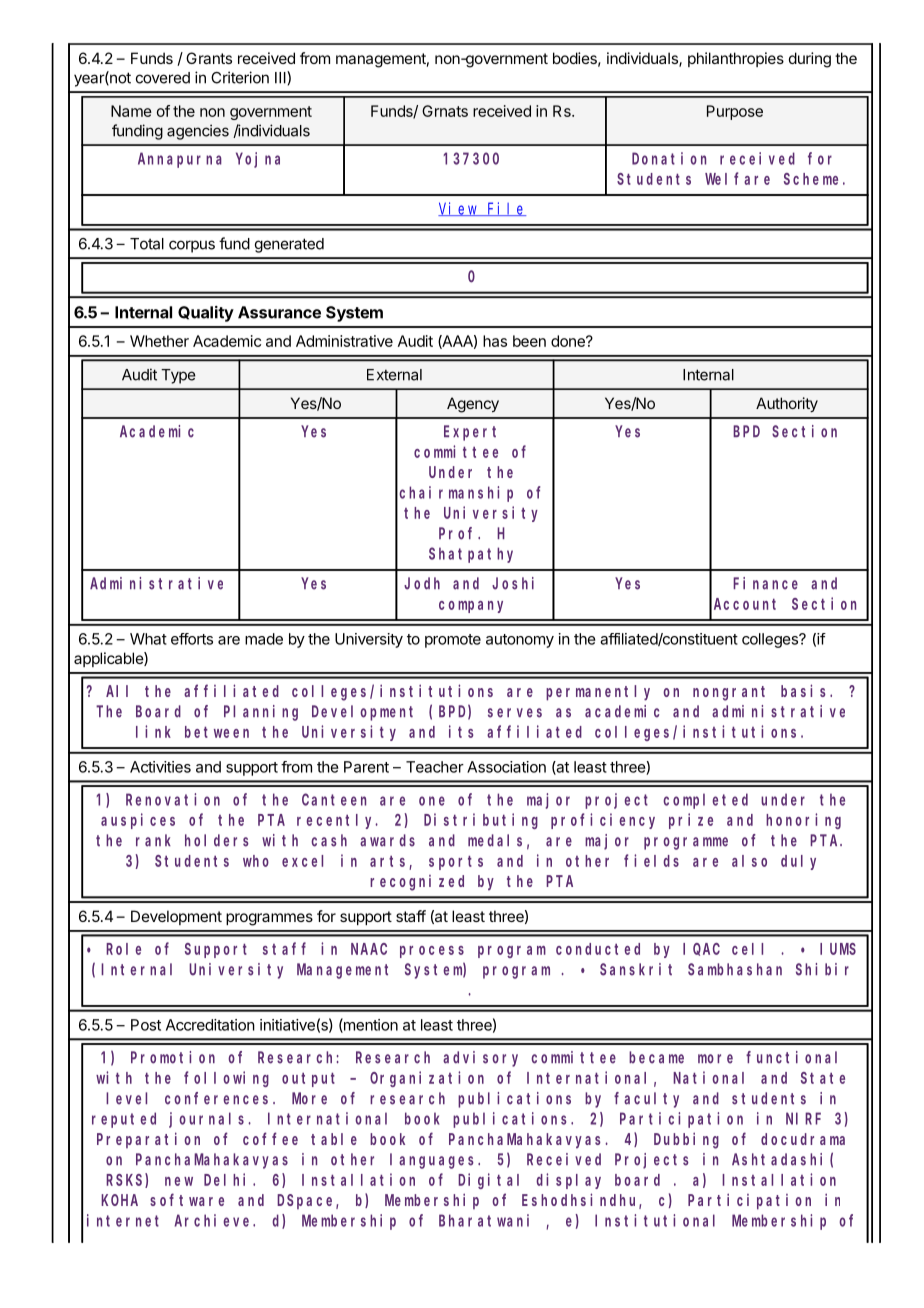 The height and width of the screenshot is (1308, 924). I want to click on View, so click(459, 209).
